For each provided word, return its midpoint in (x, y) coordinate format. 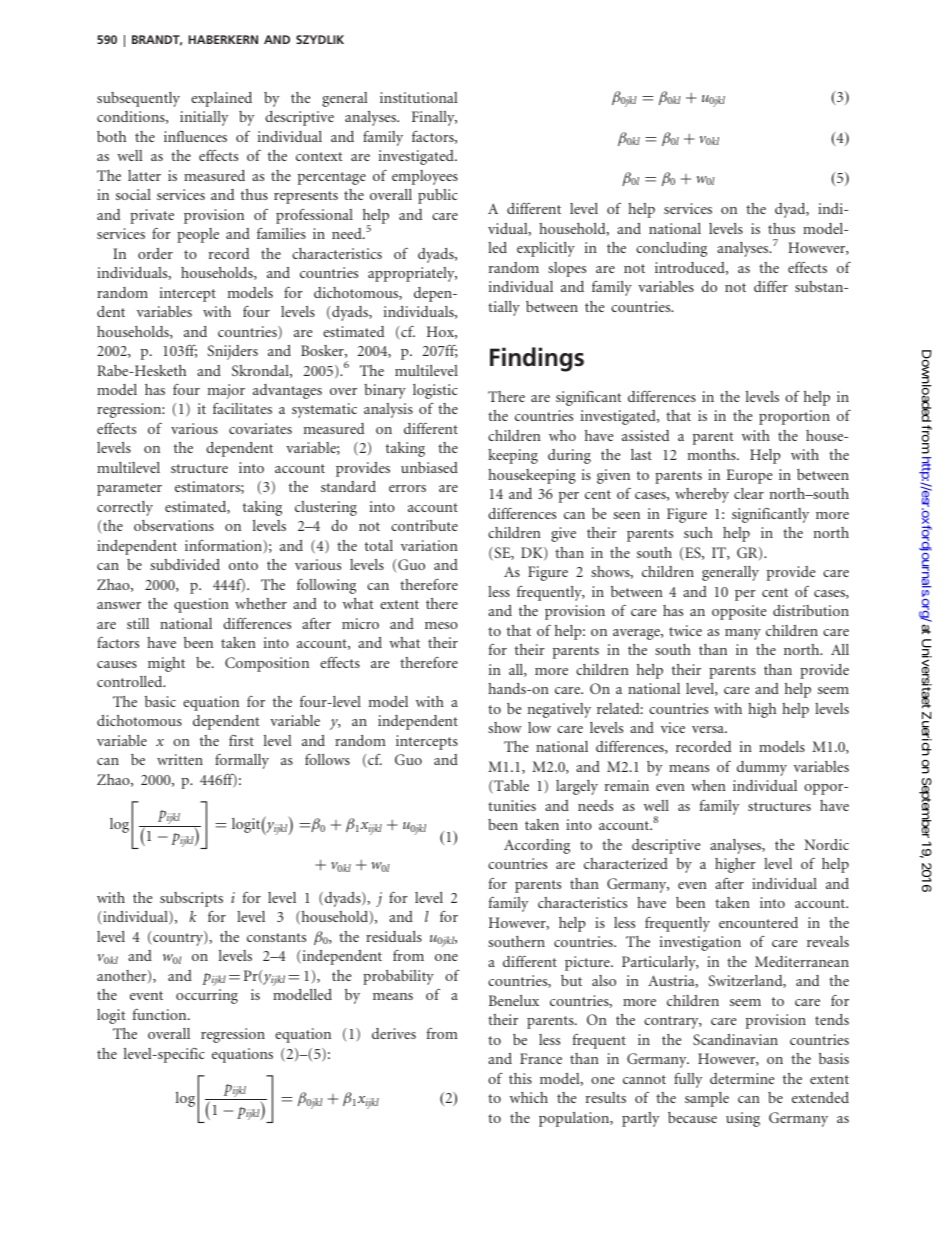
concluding (671, 249)
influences (195, 136)
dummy (762, 768)
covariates (260, 428)
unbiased (429, 467)
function (160, 1014)
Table (510, 787)
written (180, 759)
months (713, 454)
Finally (434, 118)
